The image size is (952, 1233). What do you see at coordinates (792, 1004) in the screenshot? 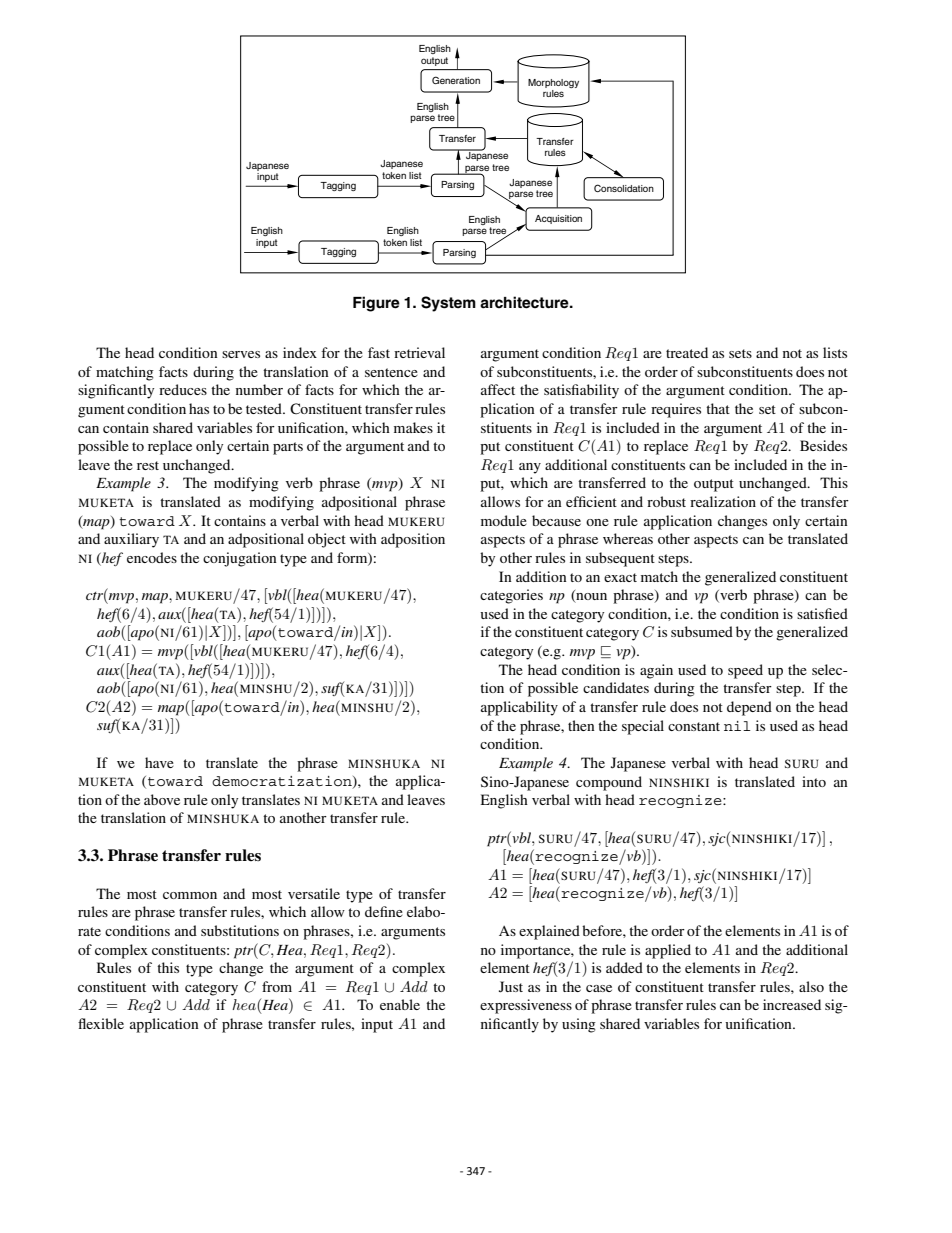
I see `increased` at bounding box center [792, 1004].
